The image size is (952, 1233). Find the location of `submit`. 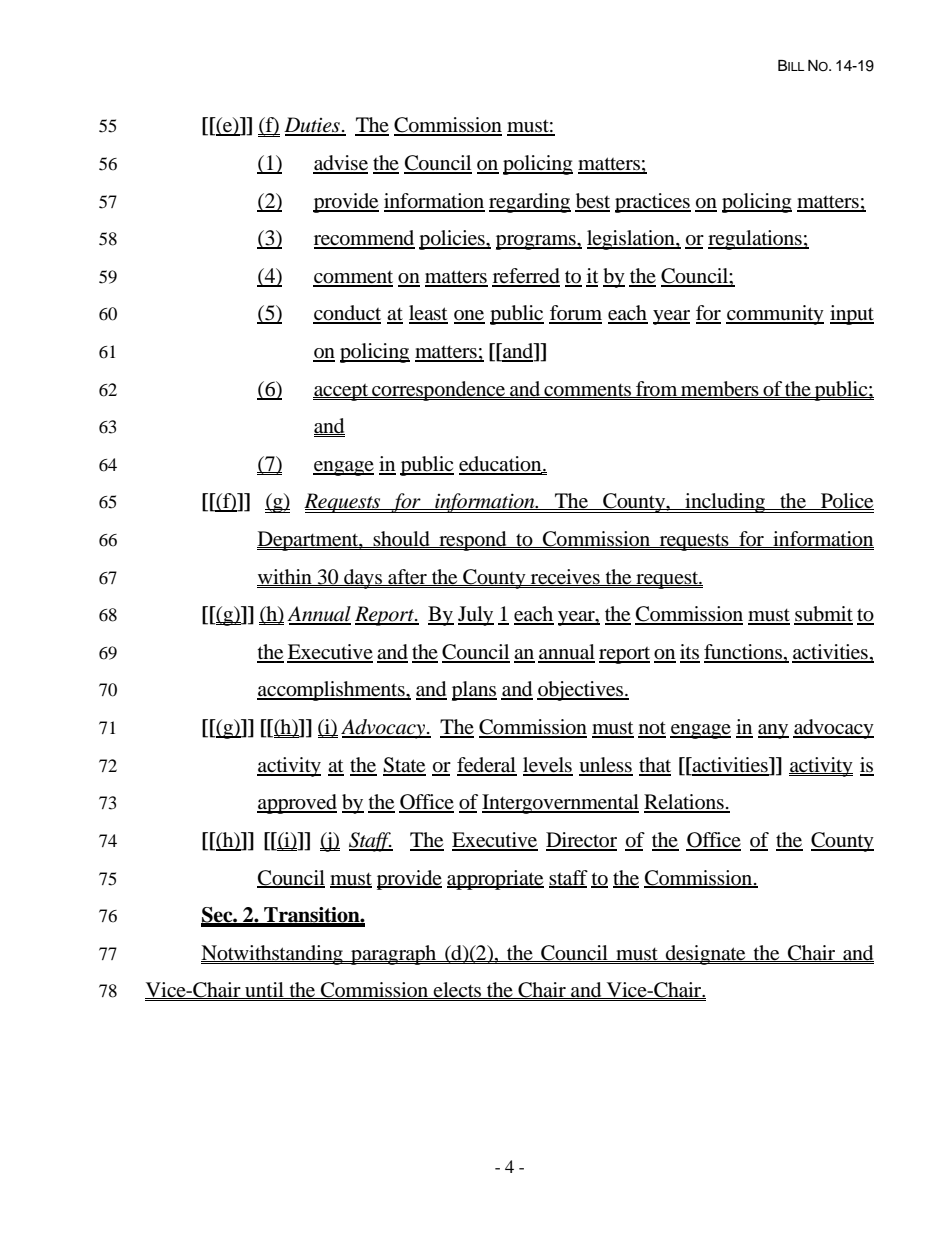

submit is located at coordinates (823, 615).
